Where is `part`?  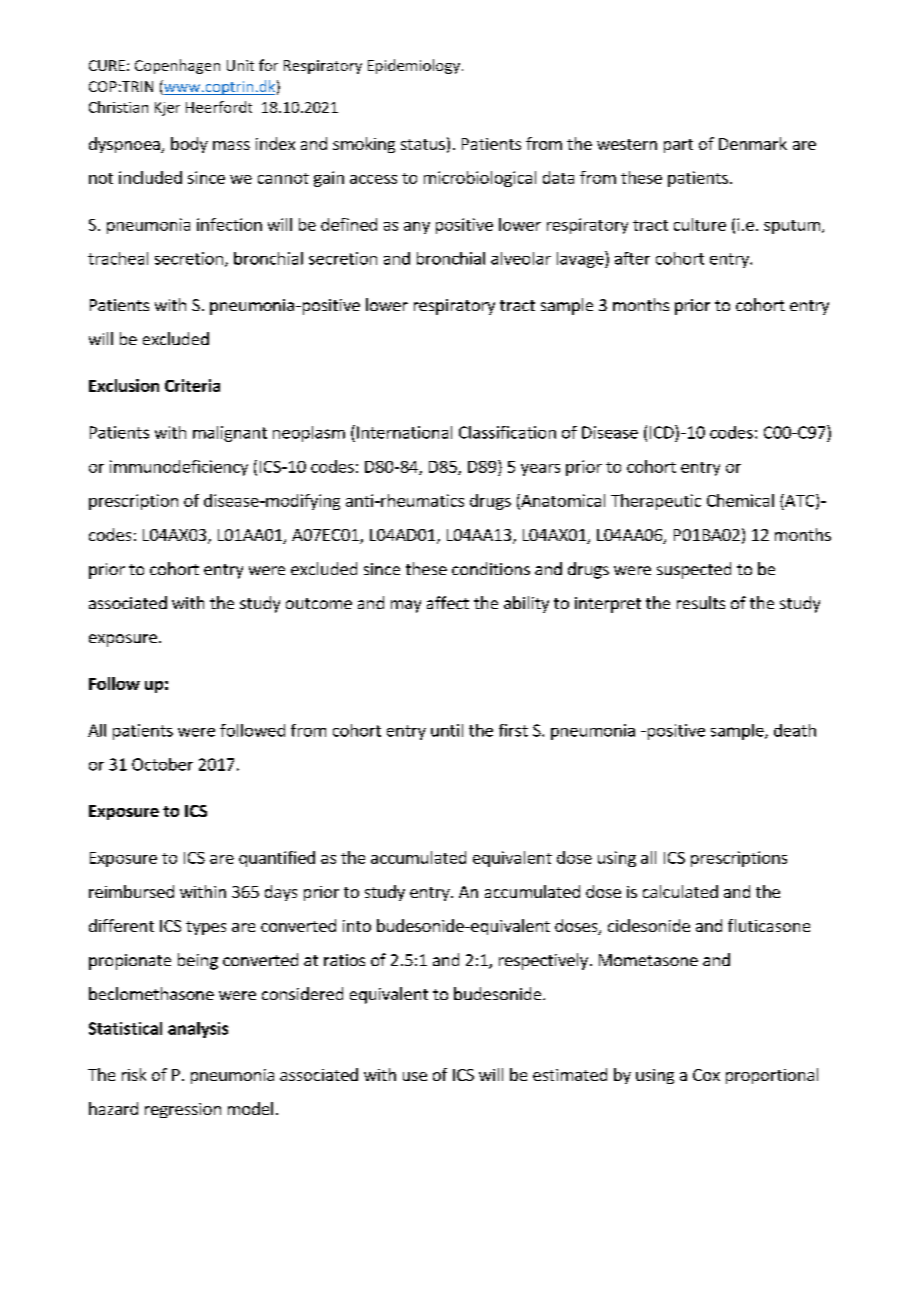 part is located at coordinates (678, 146).
